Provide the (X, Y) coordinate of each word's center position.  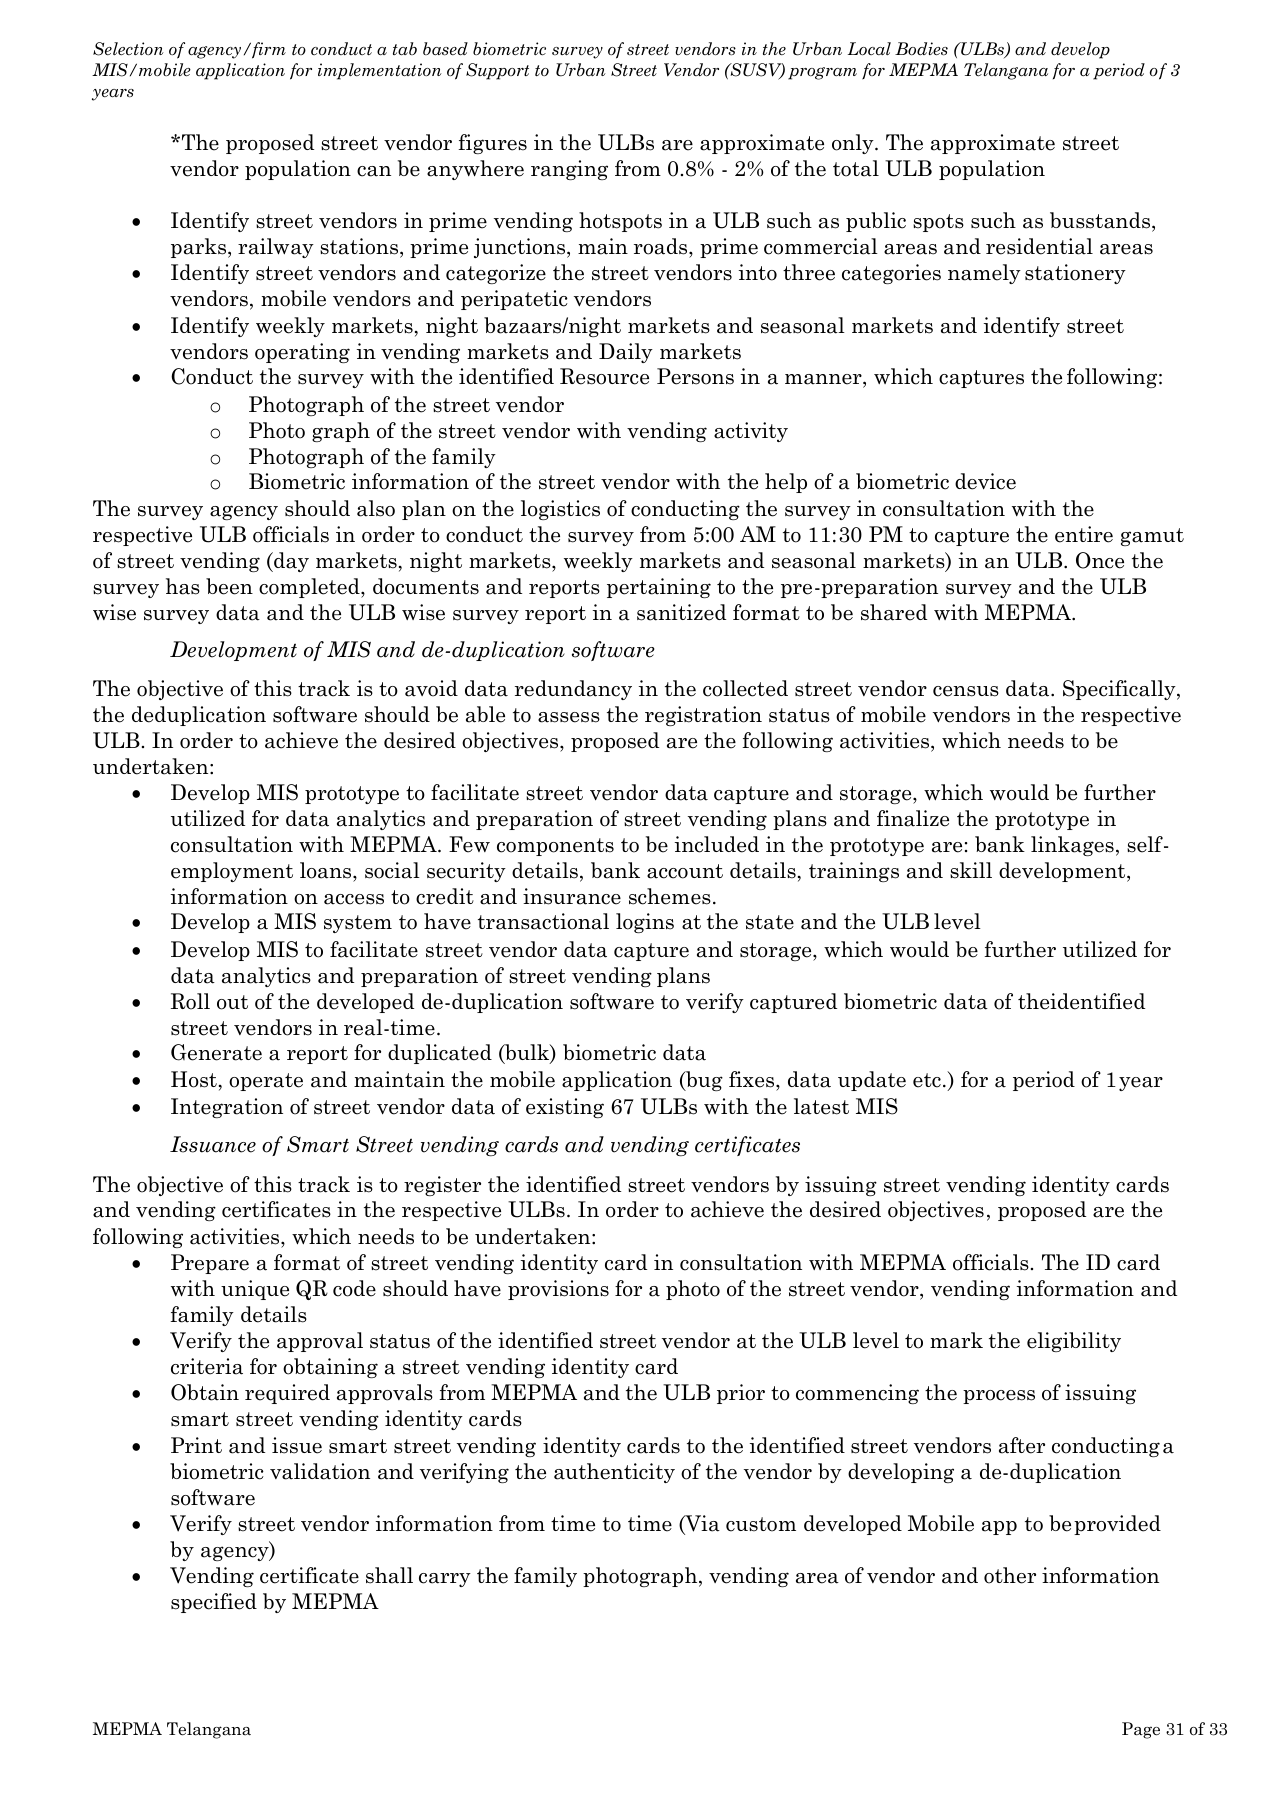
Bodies (921, 49)
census (966, 691)
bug (703, 1081)
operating (302, 353)
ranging (569, 170)
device (985, 481)
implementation (380, 71)
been (229, 586)
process (999, 1397)
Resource (604, 376)
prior (741, 1394)
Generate (216, 1052)
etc (927, 1080)
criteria (207, 1366)
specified (214, 1603)
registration (703, 716)
